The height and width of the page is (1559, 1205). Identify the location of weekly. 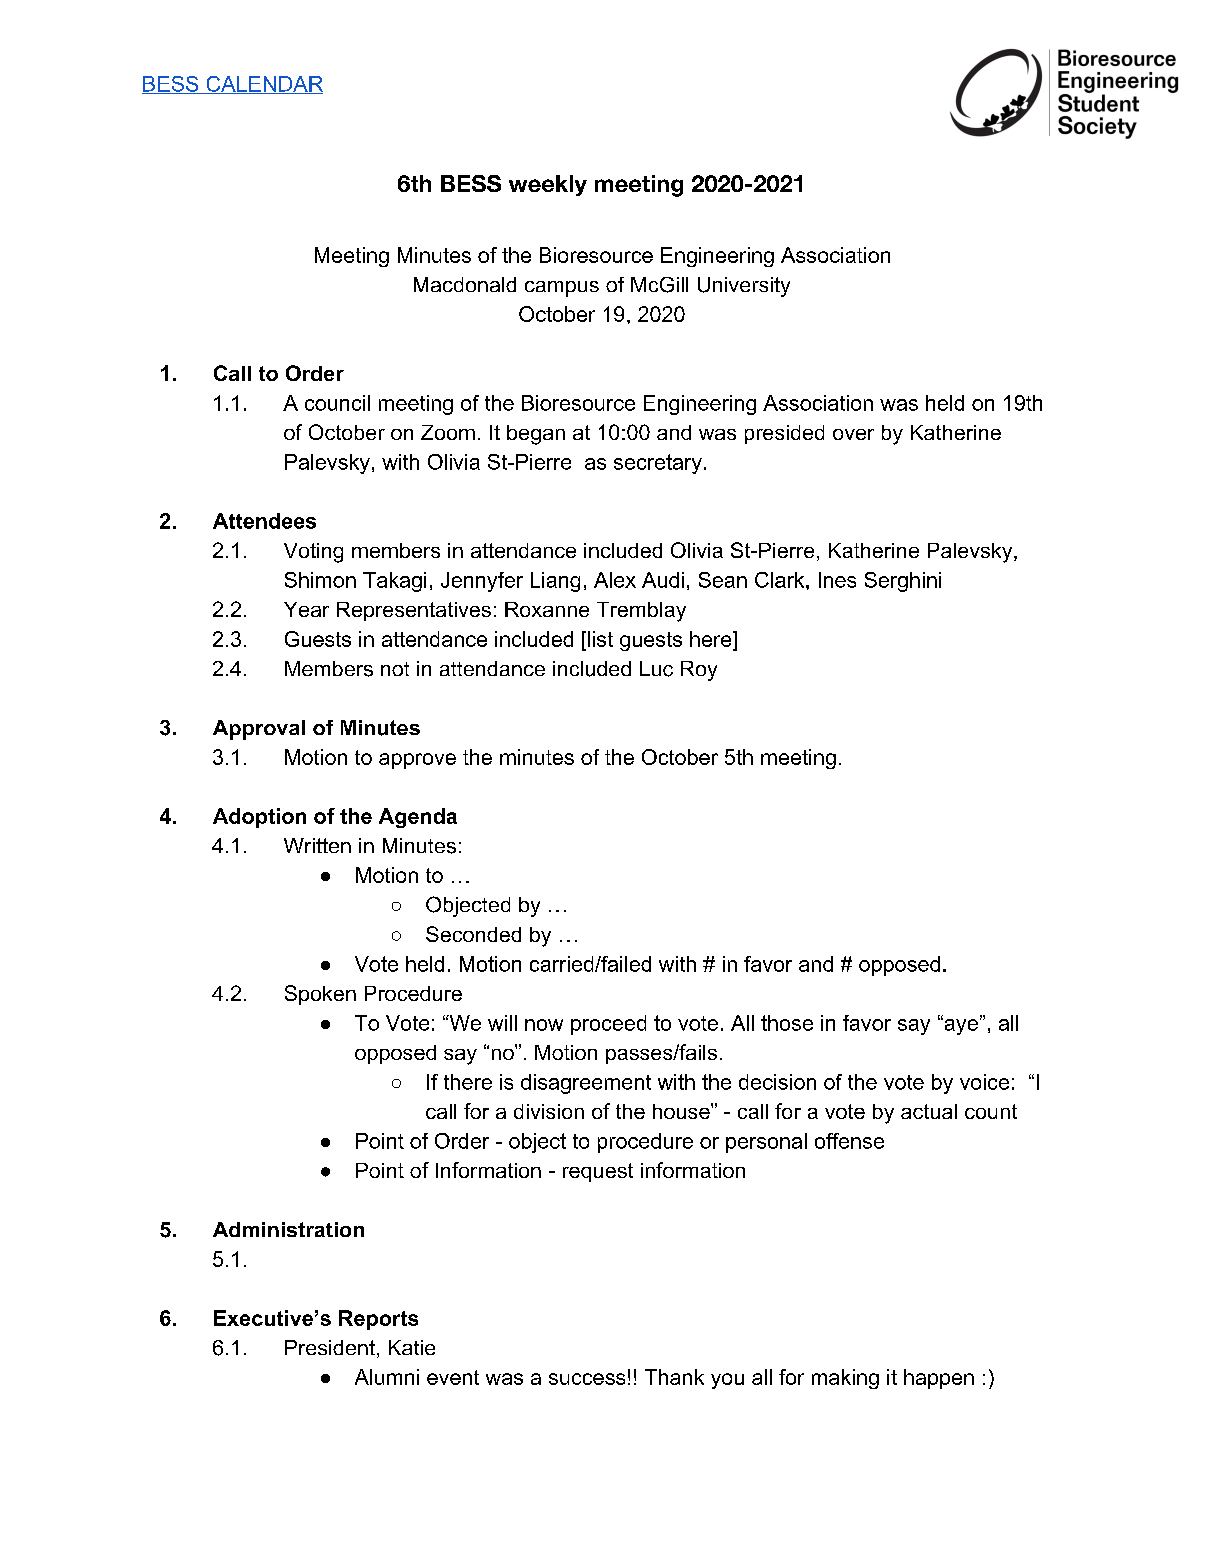
(548, 185).
